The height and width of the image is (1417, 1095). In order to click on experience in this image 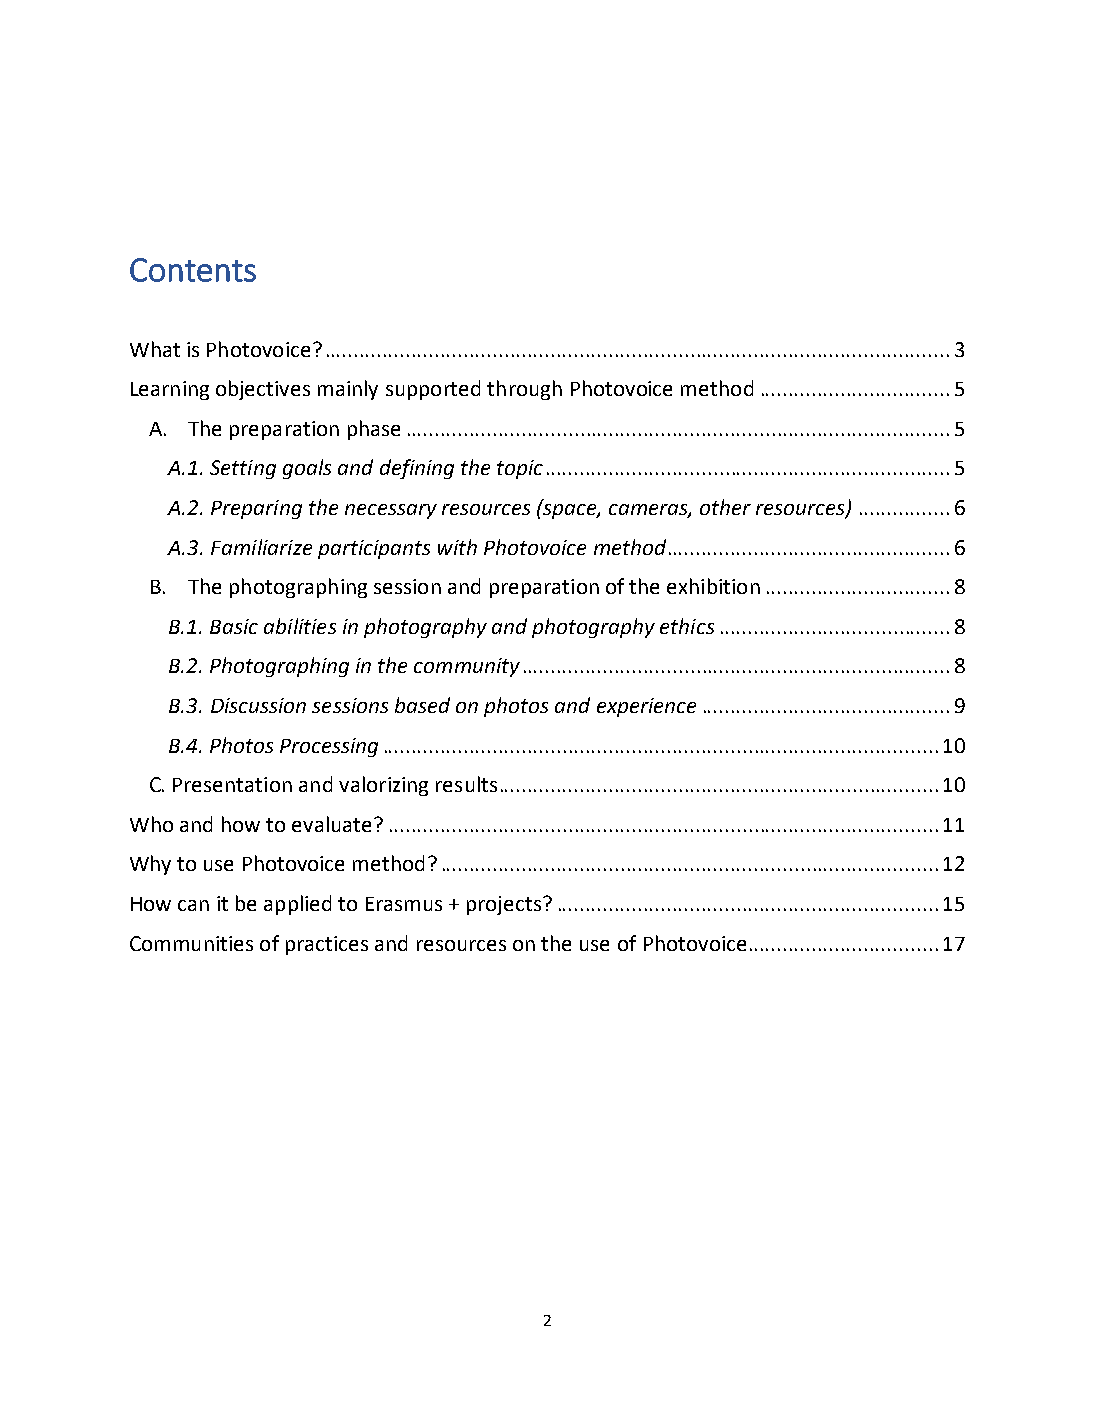, I will do `click(646, 707)`.
